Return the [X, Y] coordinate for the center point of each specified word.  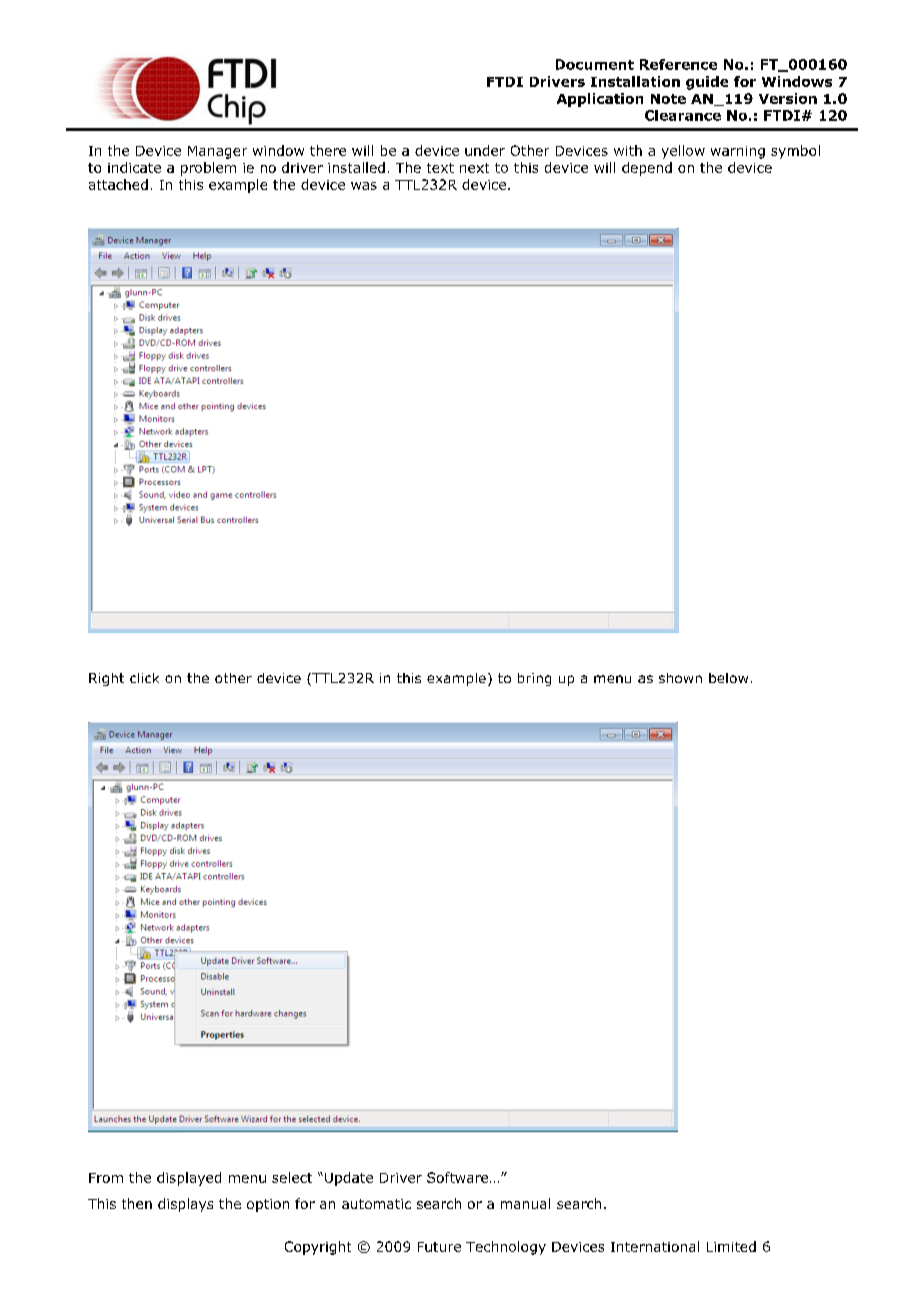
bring [534, 679]
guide [707, 83]
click [144, 678]
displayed [189, 1179]
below [728, 678]
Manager [217, 152]
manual [525, 1203]
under [485, 150]
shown [680, 678]
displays [185, 1205]
